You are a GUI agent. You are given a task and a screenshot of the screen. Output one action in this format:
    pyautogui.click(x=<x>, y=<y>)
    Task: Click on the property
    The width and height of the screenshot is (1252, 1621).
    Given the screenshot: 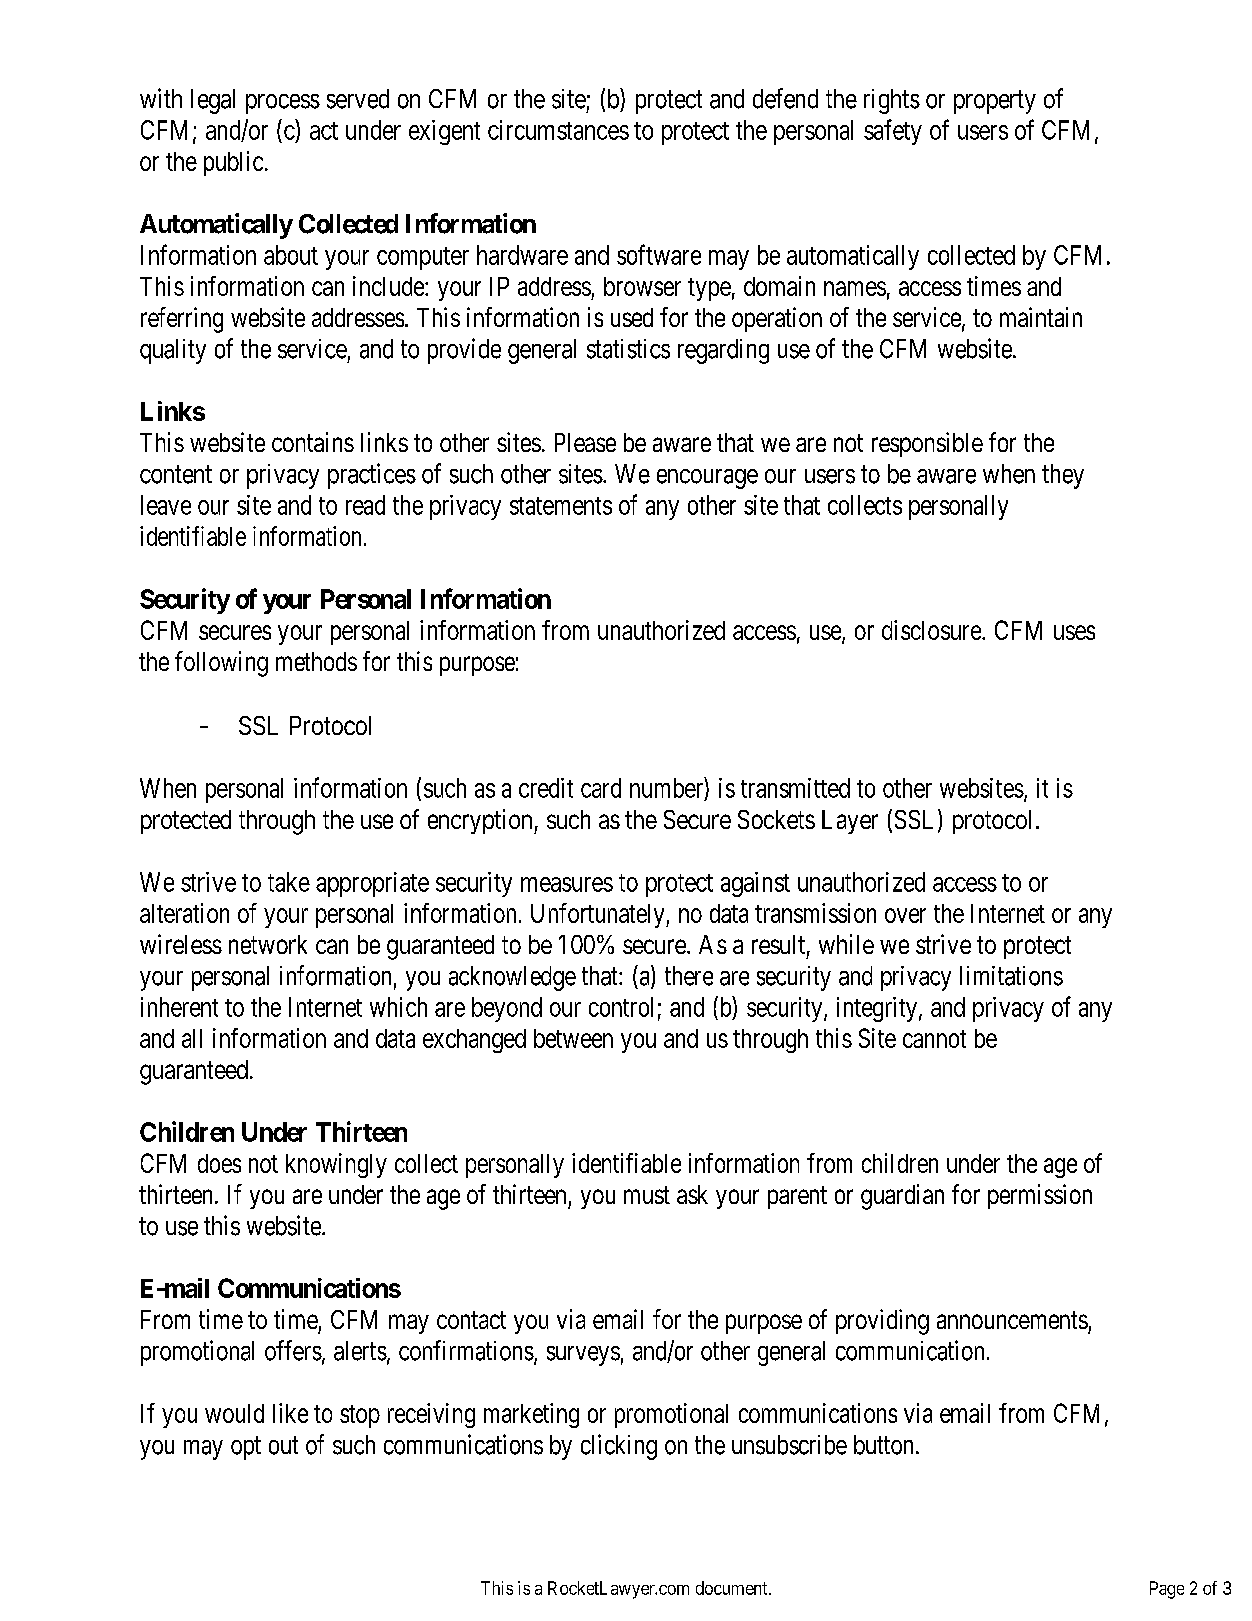 What is the action you would take?
    pyautogui.click(x=995, y=102)
